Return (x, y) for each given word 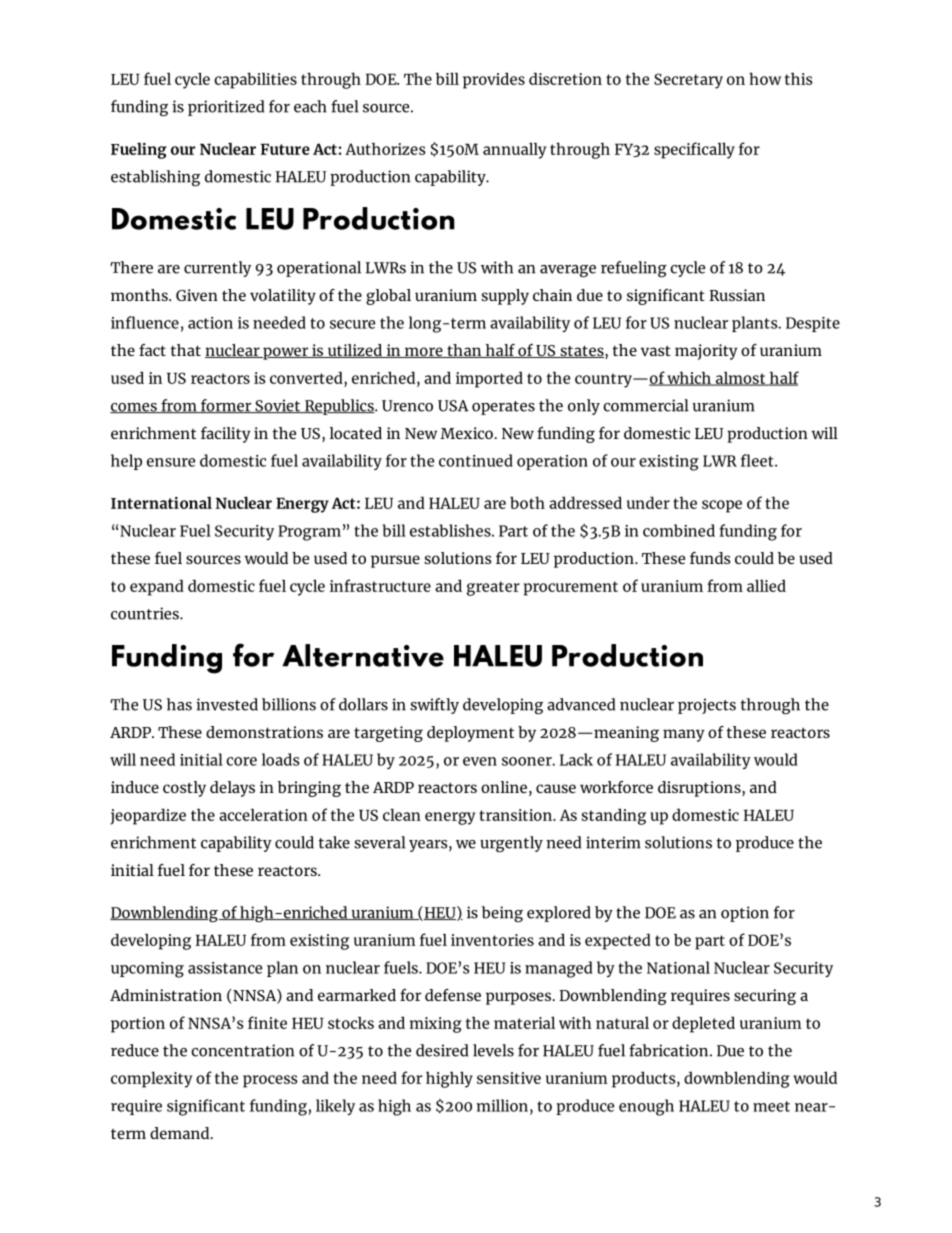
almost (741, 378)
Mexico (467, 433)
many (684, 735)
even (480, 761)
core (241, 761)
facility (226, 435)
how (765, 78)
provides (494, 80)
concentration (242, 1050)
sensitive (509, 1078)
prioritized (226, 108)
